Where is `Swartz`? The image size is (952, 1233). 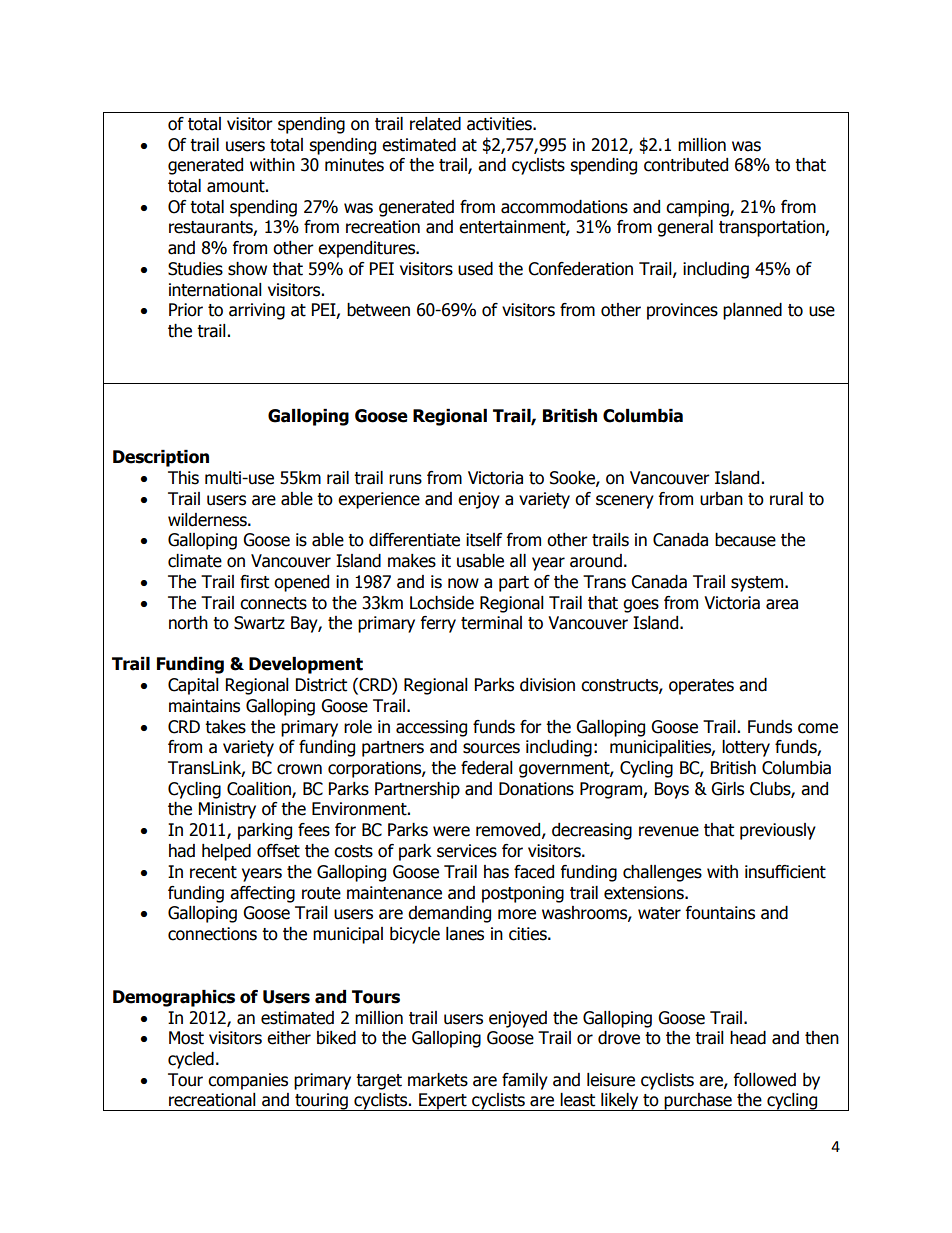
Swartz is located at coordinates (259, 623).
